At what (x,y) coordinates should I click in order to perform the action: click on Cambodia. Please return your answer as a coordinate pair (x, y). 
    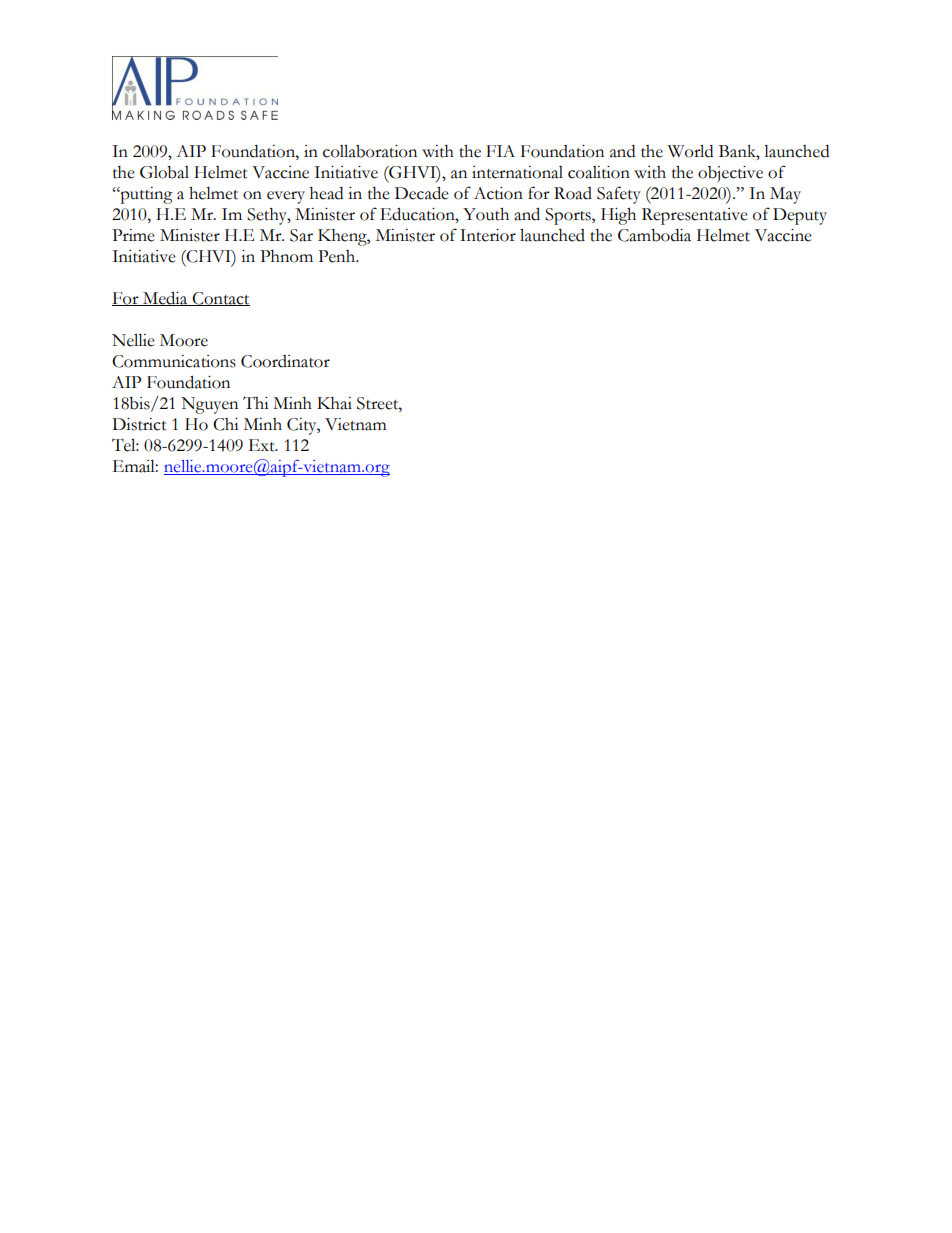
    Looking at the image, I should click on (654, 235).
